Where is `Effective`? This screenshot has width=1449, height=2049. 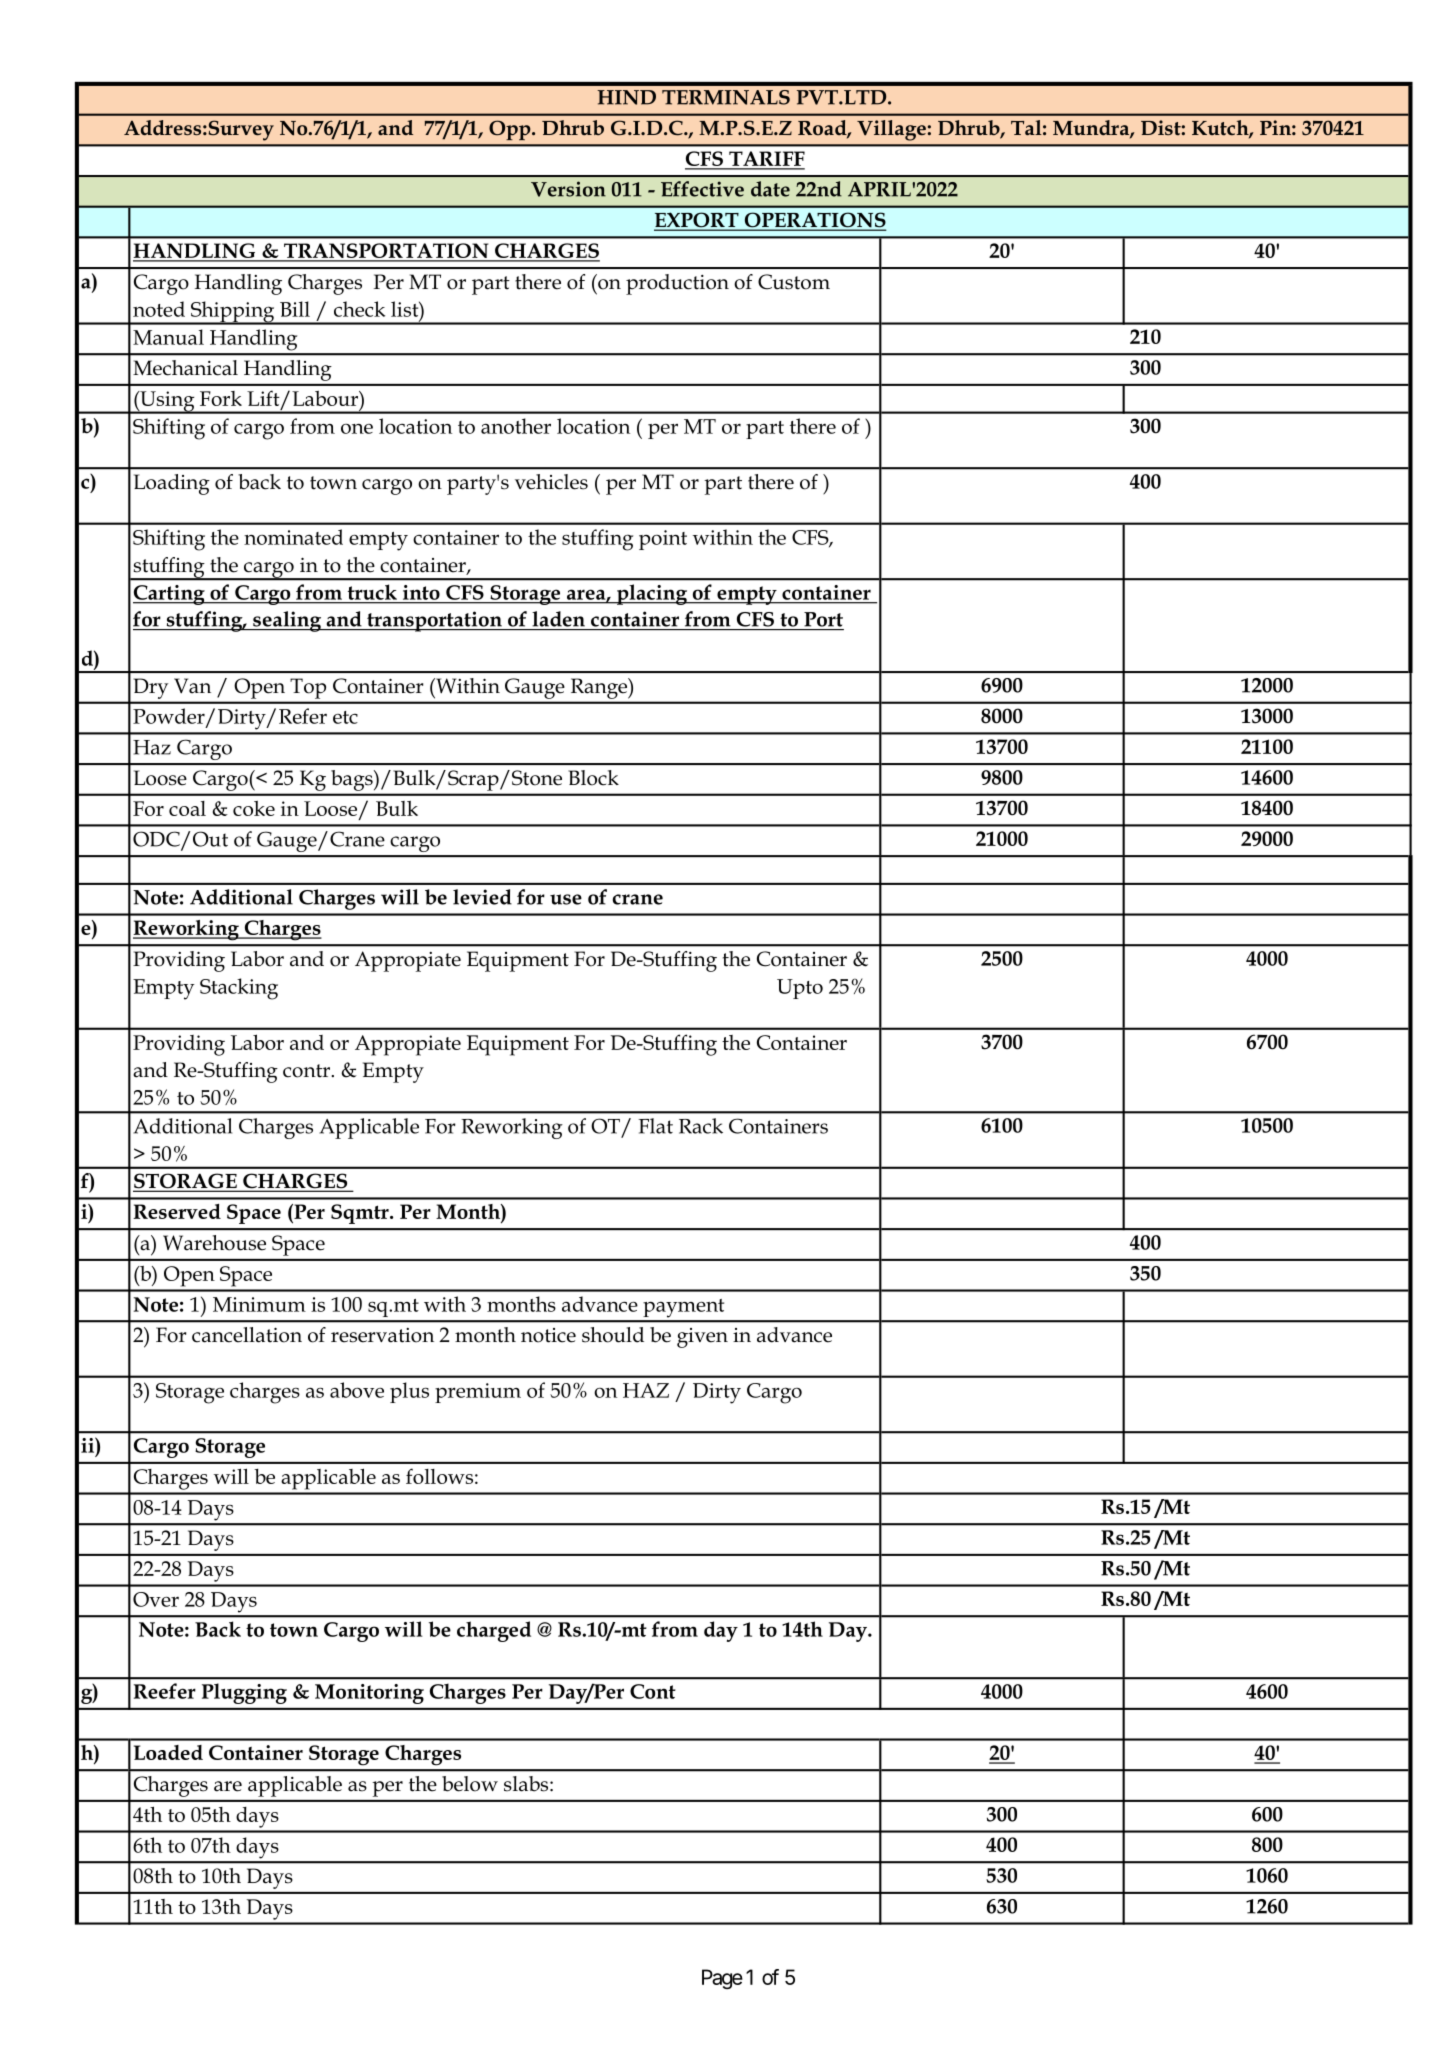
Effective is located at coordinates (702, 189).
